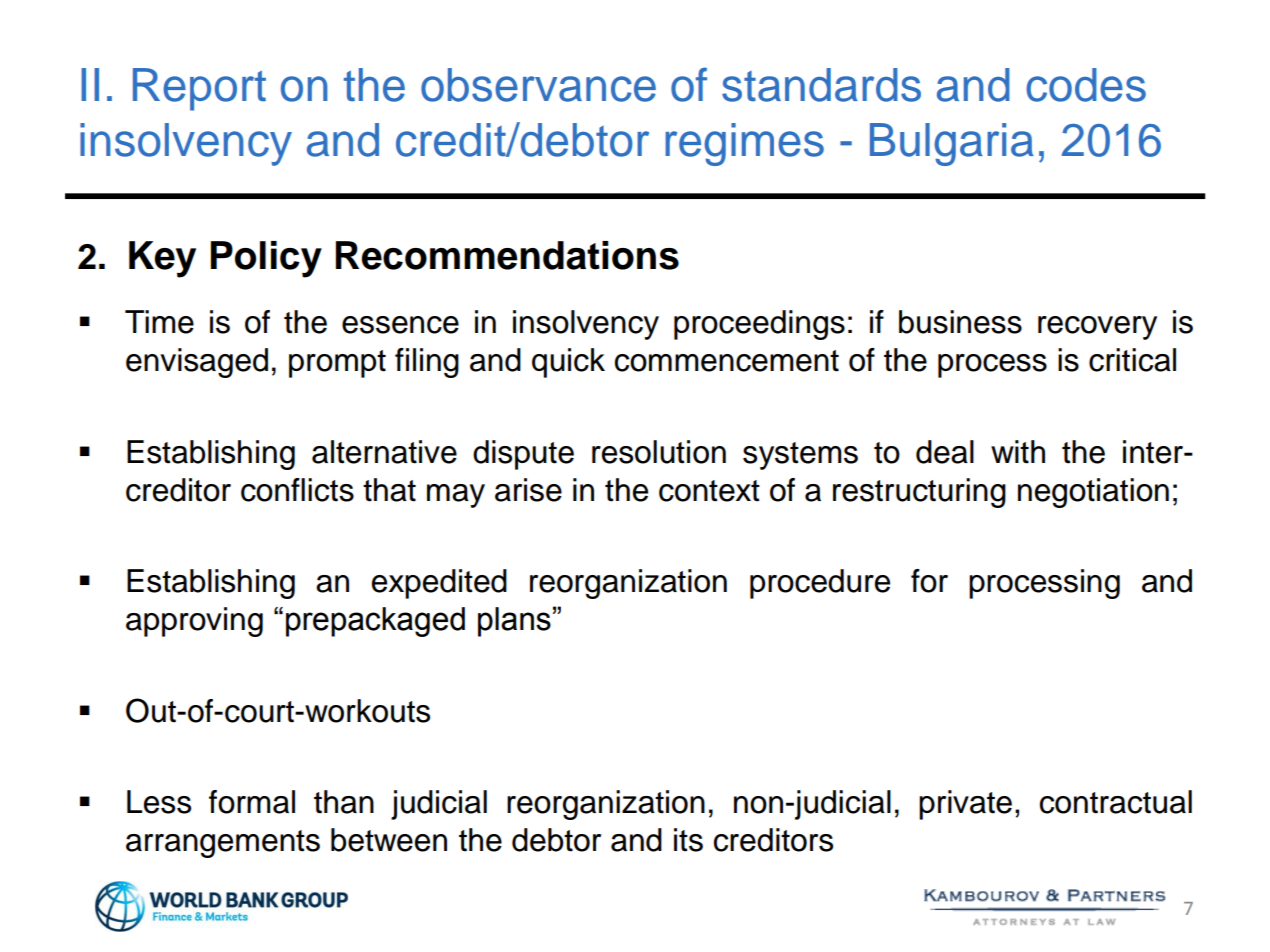 The image size is (1270, 952). Describe the element at coordinates (194, 622) in the screenshot. I see `approving` at that location.
